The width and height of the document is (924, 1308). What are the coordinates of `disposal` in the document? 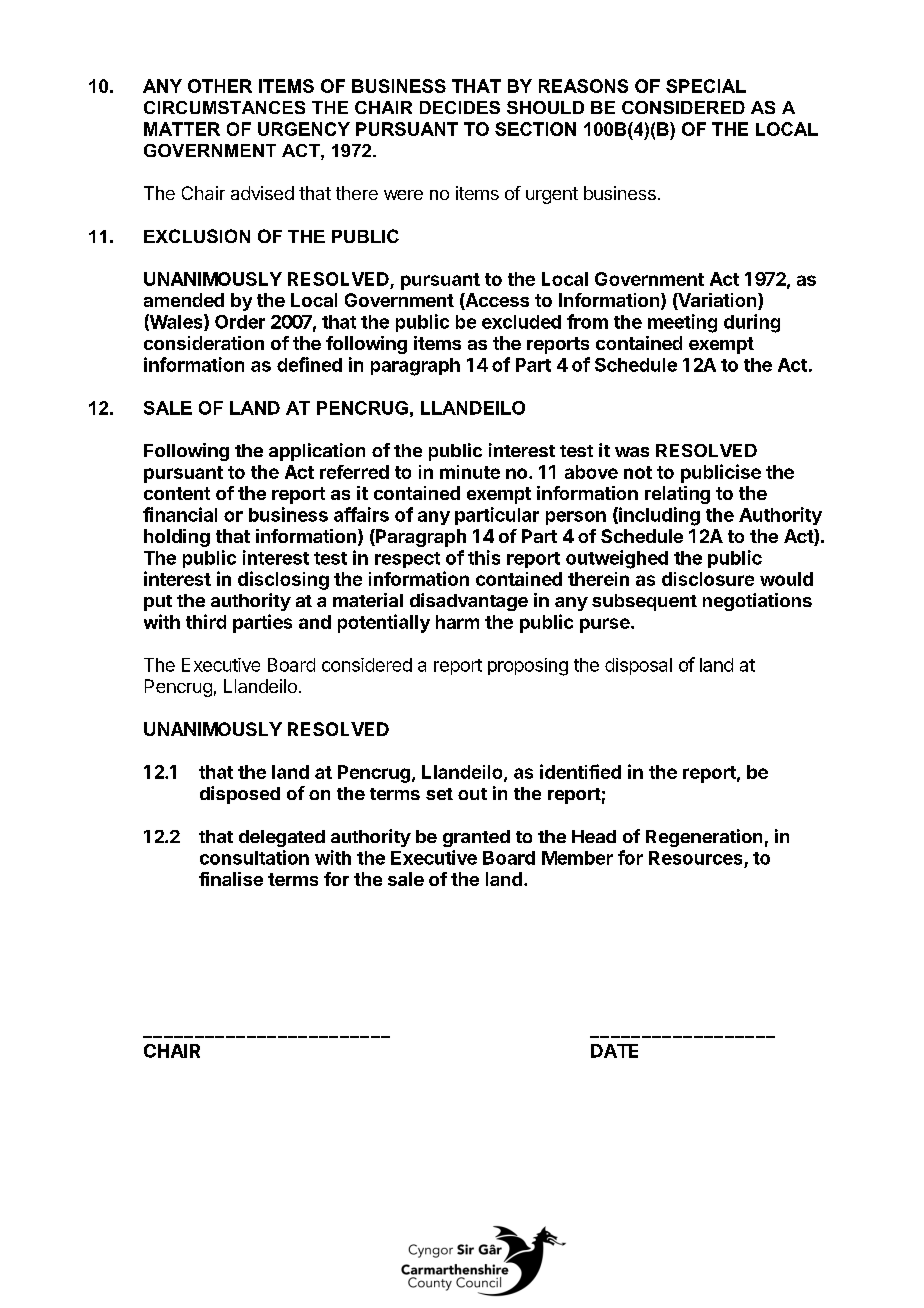 It's located at (638, 666).
